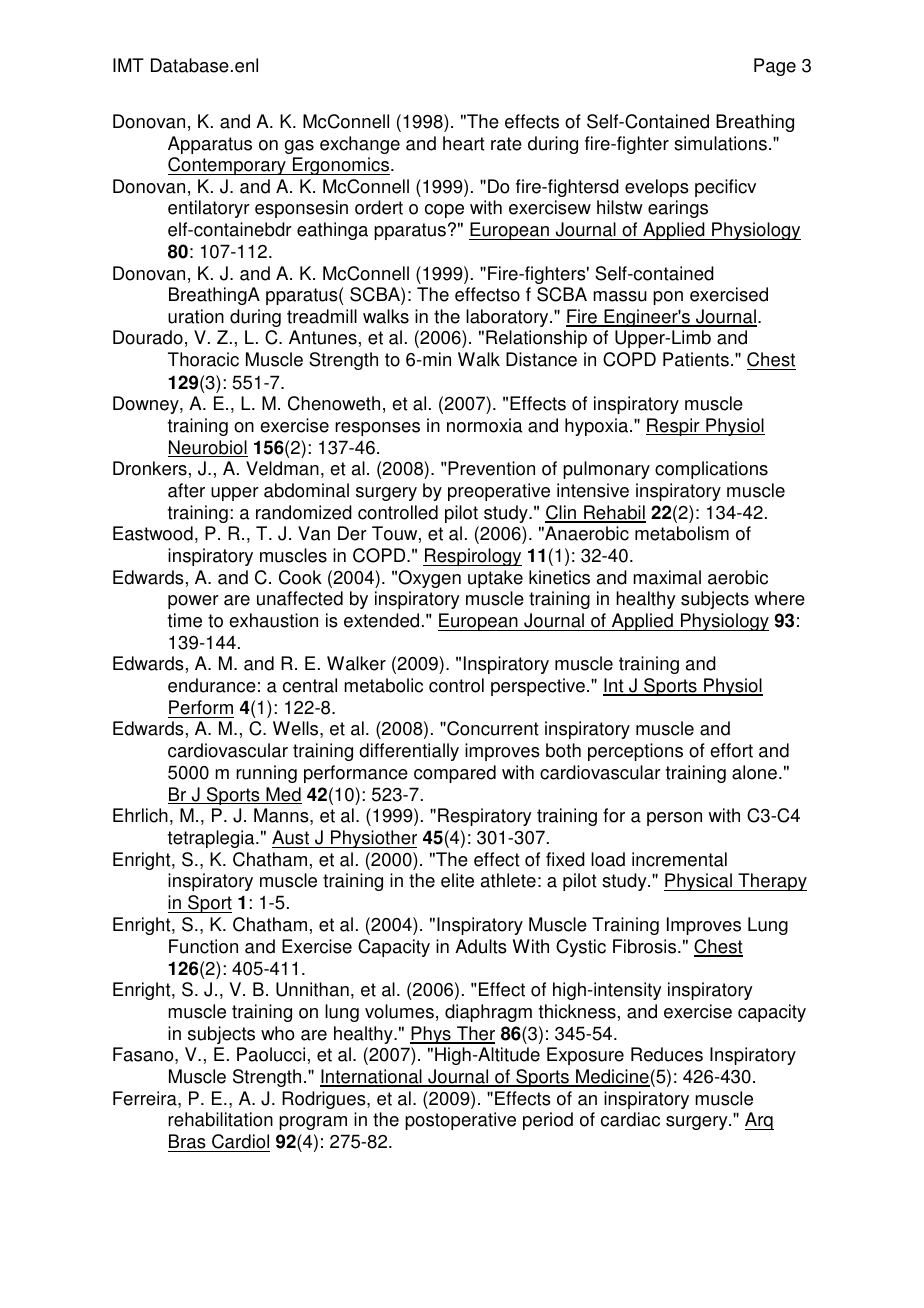  I want to click on Bras, so click(187, 1141).
